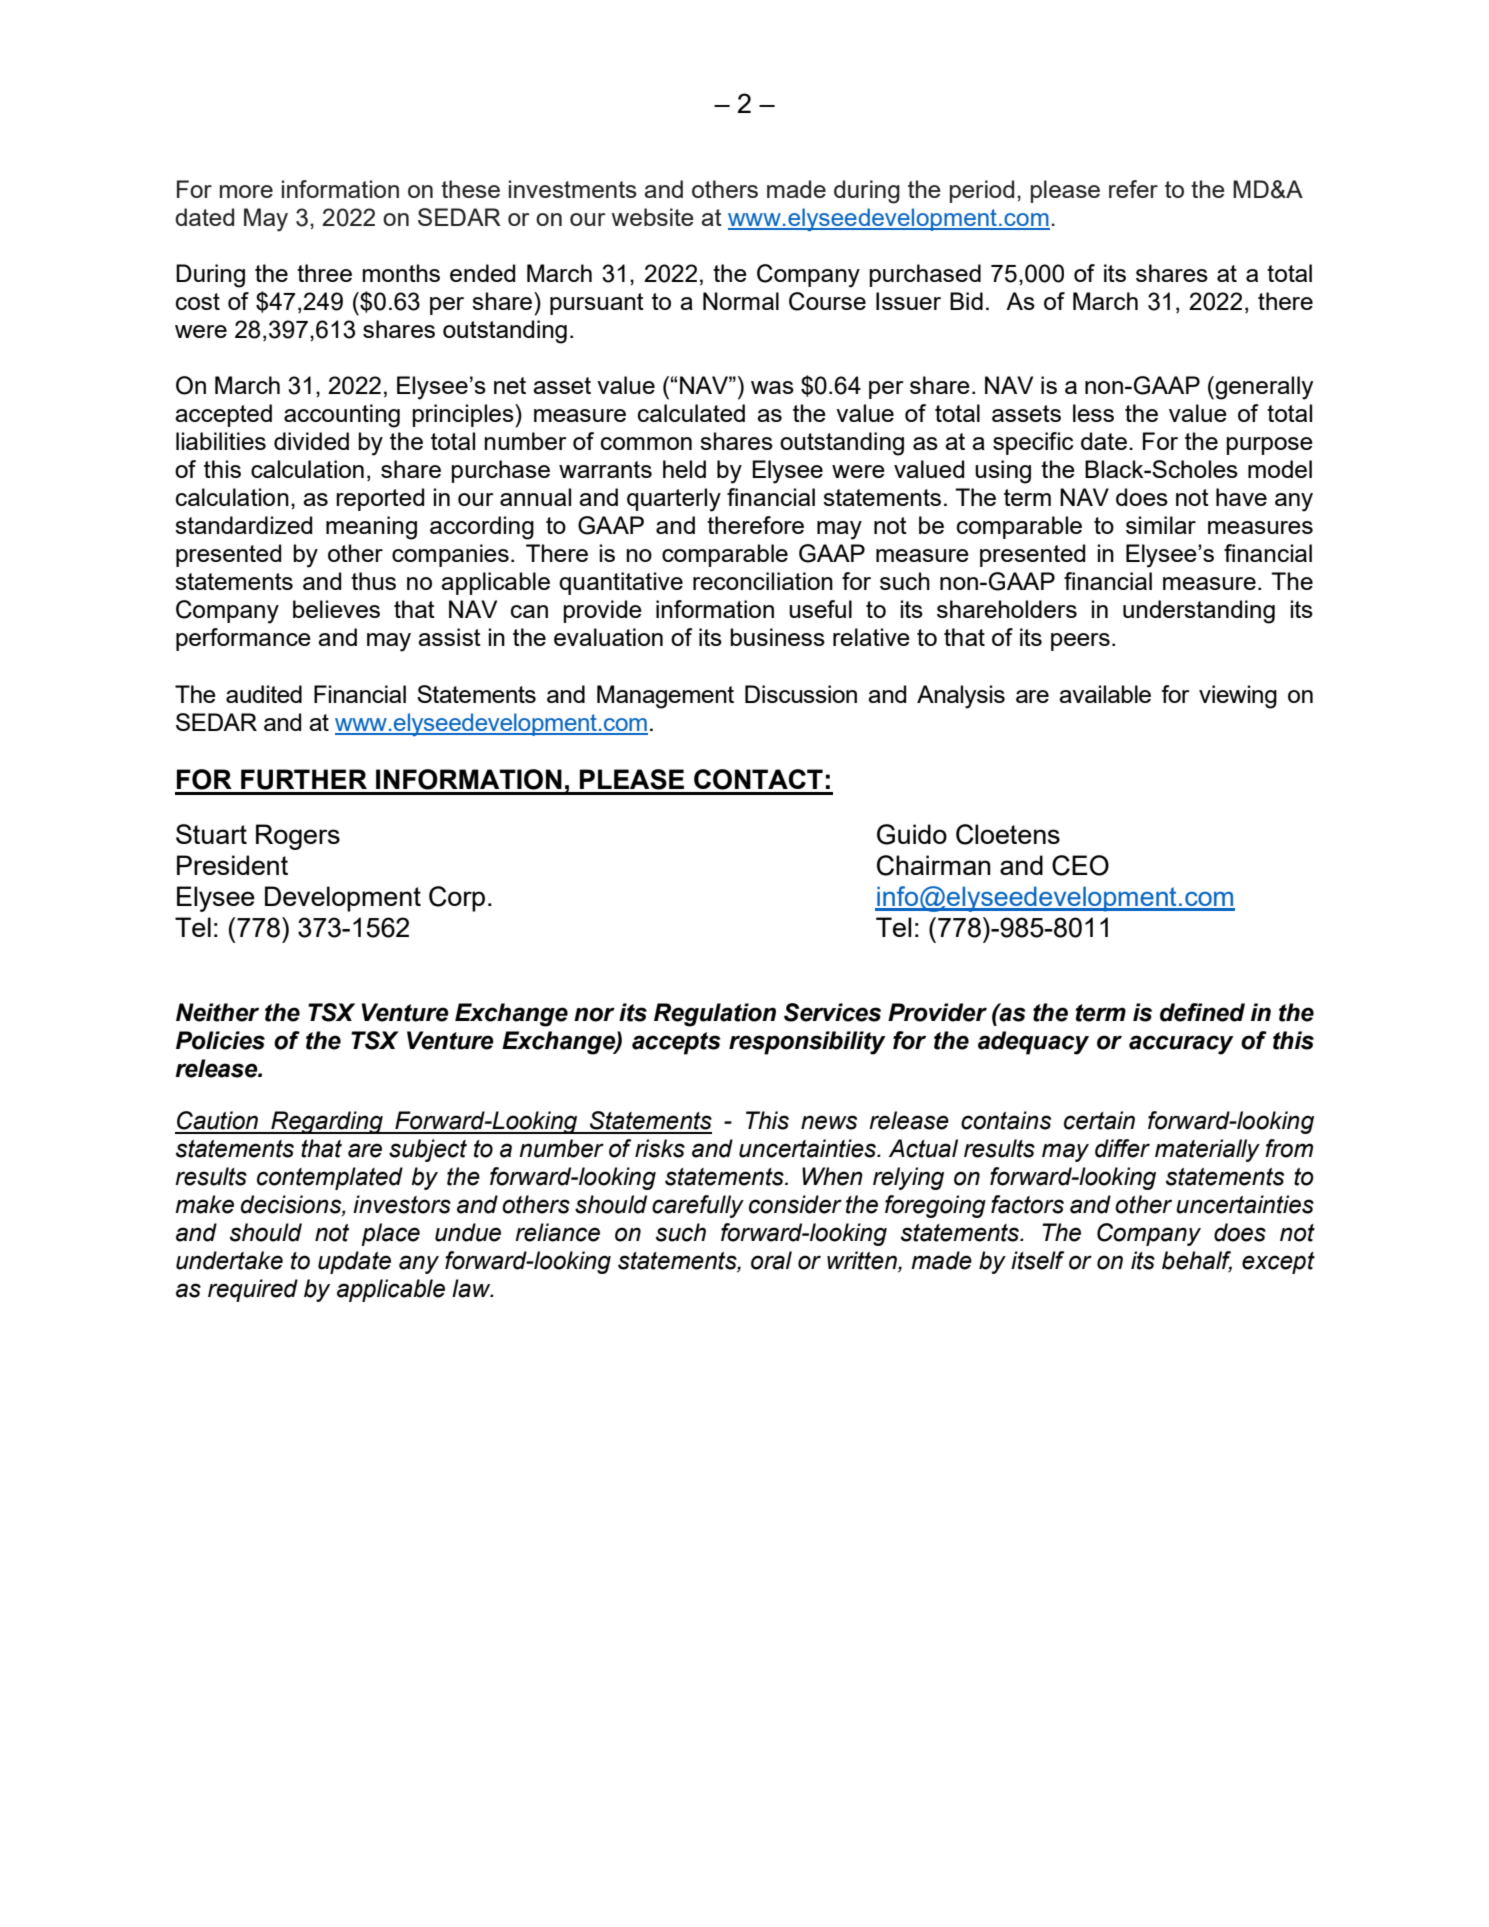 The width and height of the page is (1489, 1927). Describe the element at coordinates (1197, 1261) in the page. I see `behalf` at that location.
